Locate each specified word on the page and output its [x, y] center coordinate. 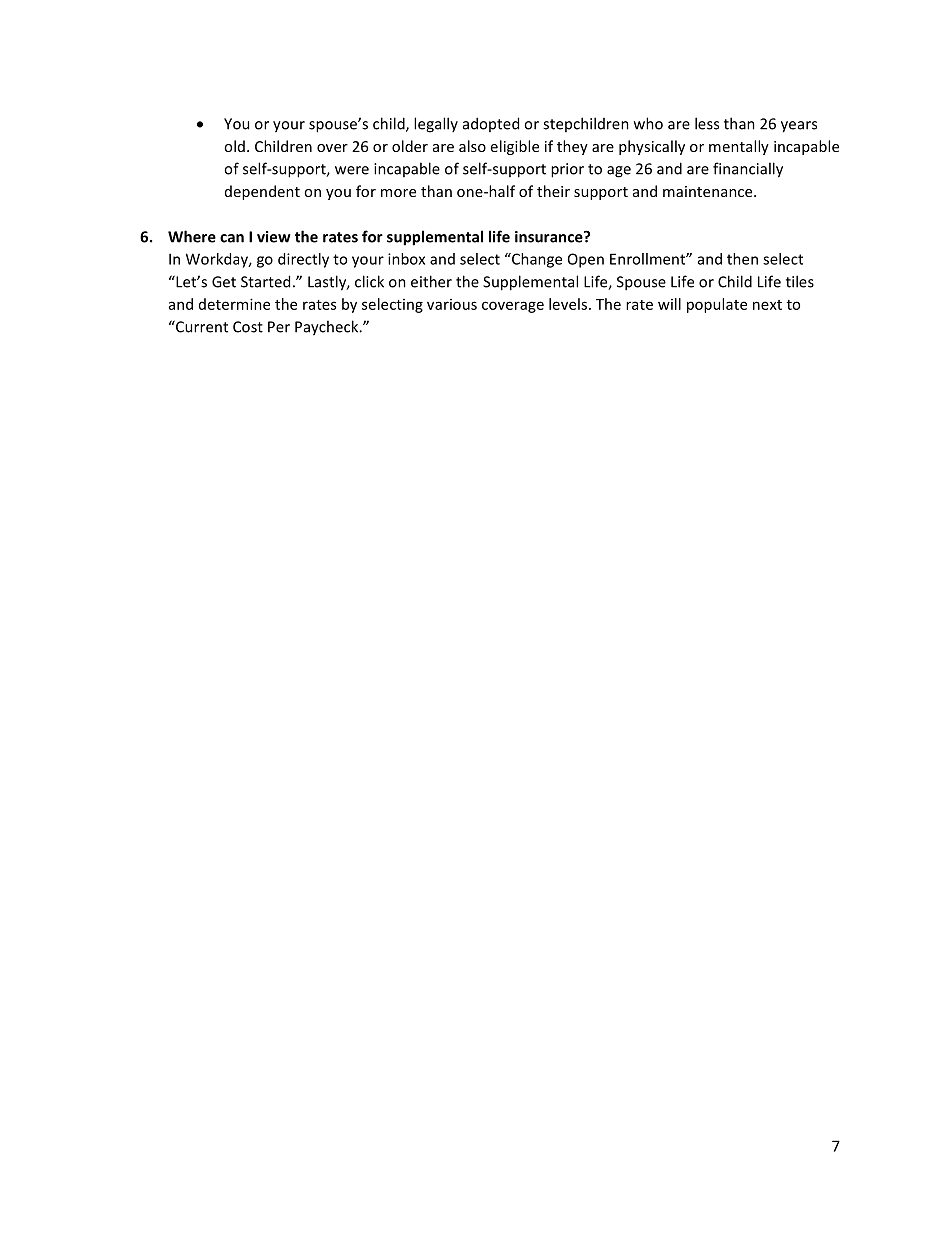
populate [717, 305]
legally [436, 125]
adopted [491, 124]
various [452, 304]
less [707, 123]
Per [279, 327]
